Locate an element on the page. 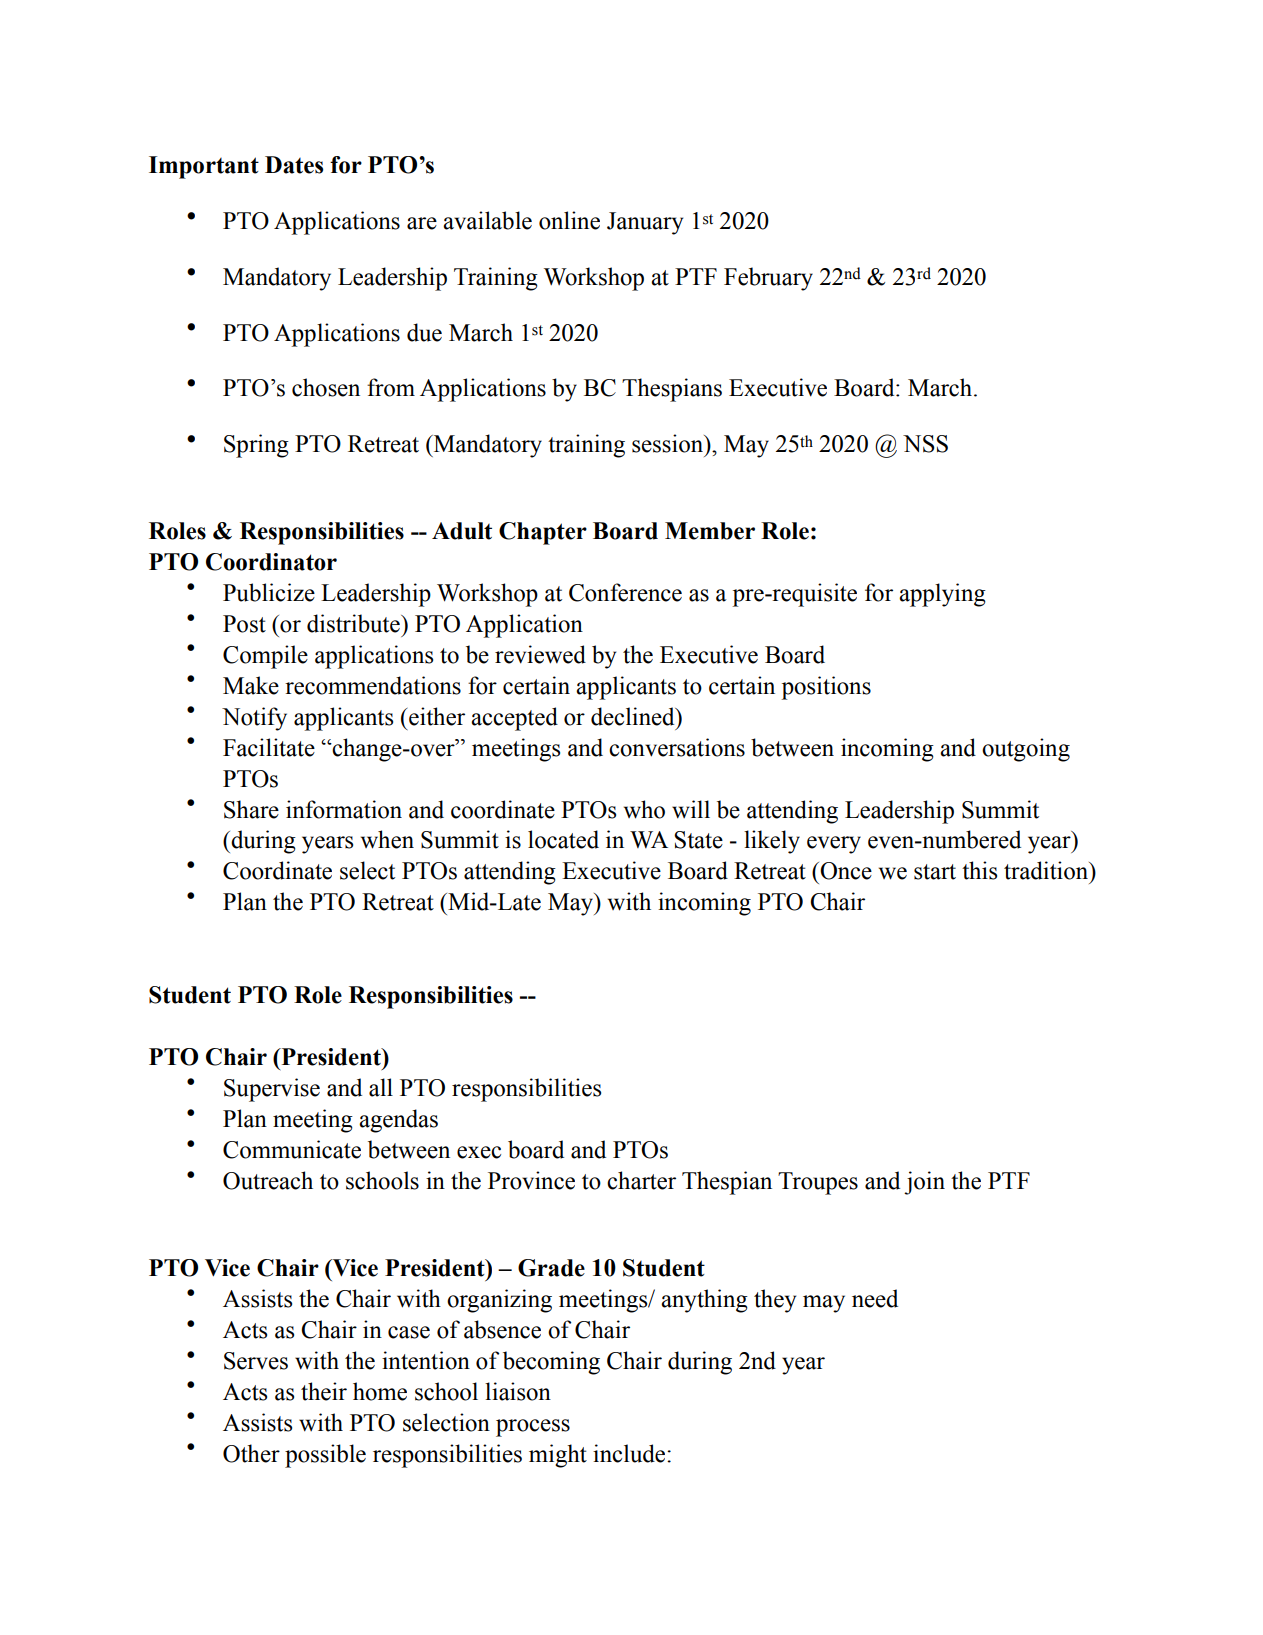  start is located at coordinates (935, 872).
